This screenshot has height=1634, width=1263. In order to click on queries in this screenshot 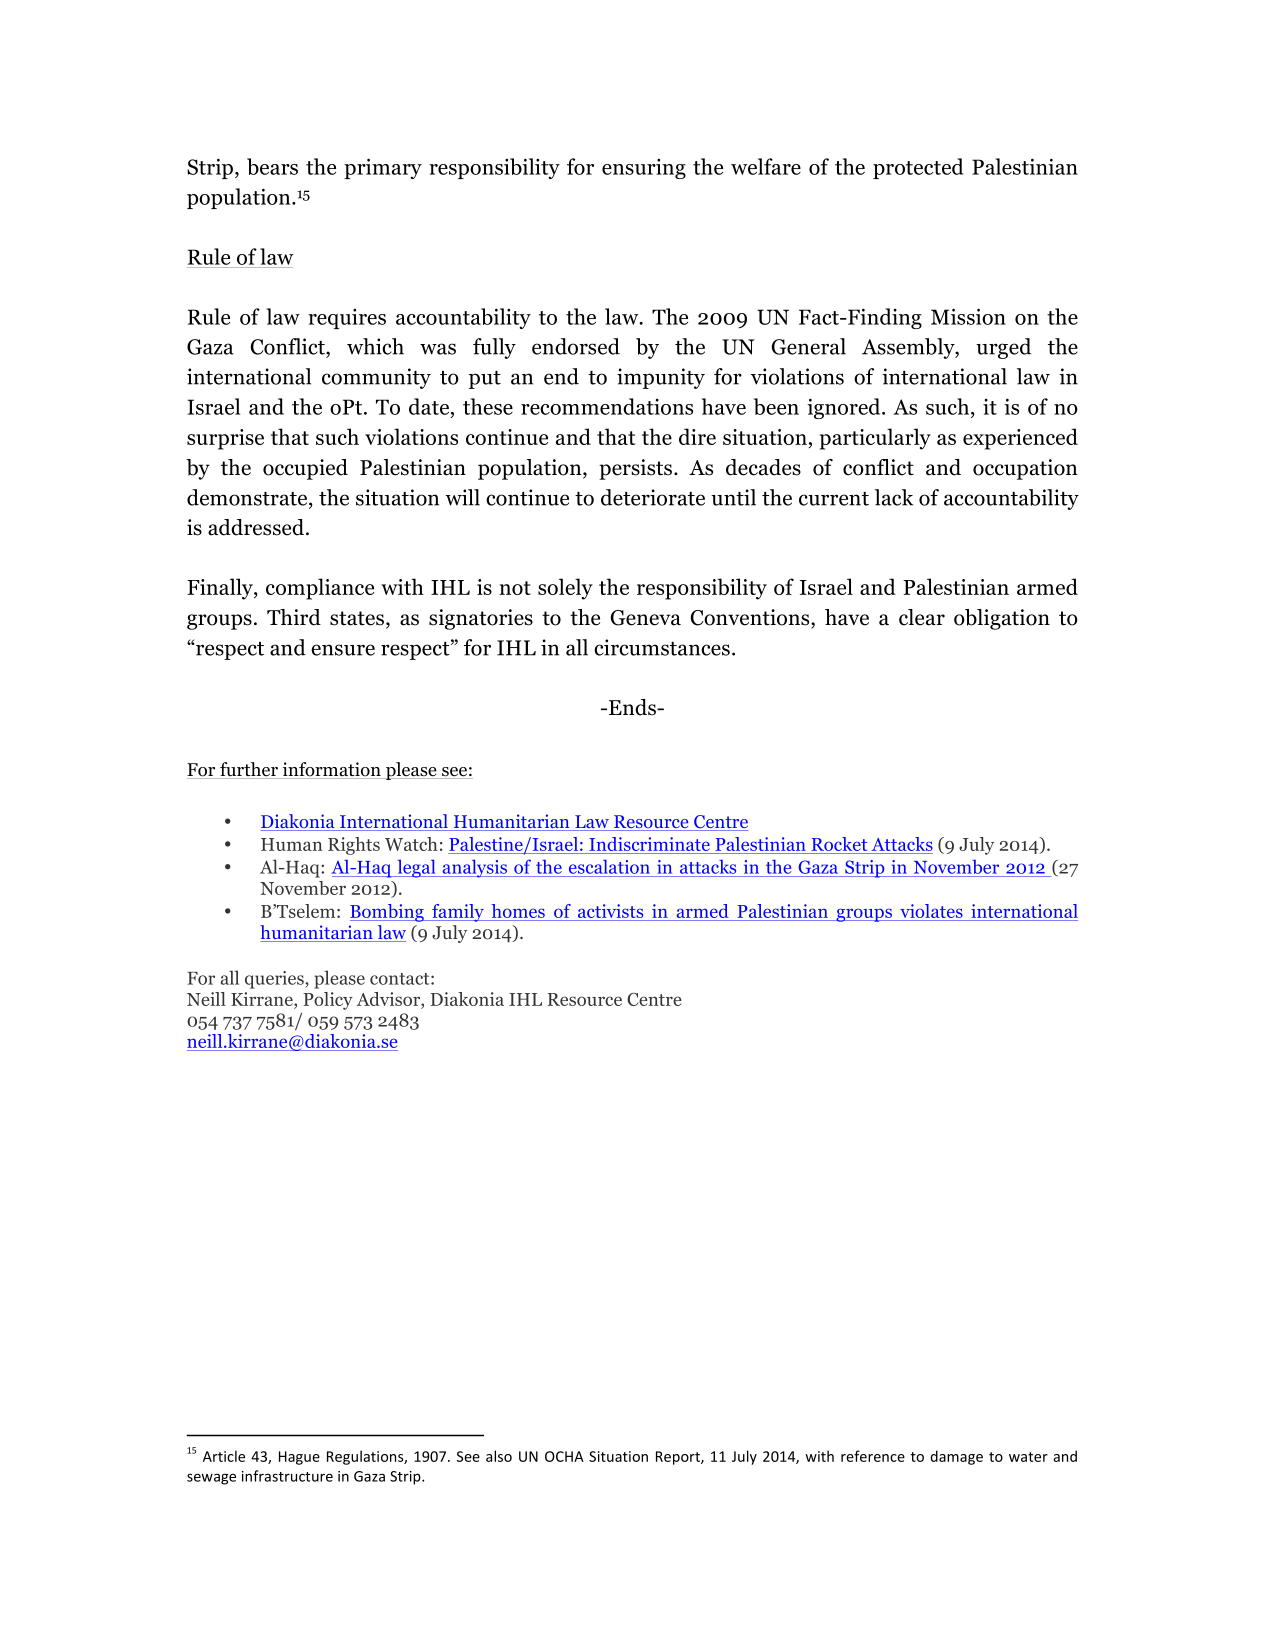, I will do `click(275, 980)`.
